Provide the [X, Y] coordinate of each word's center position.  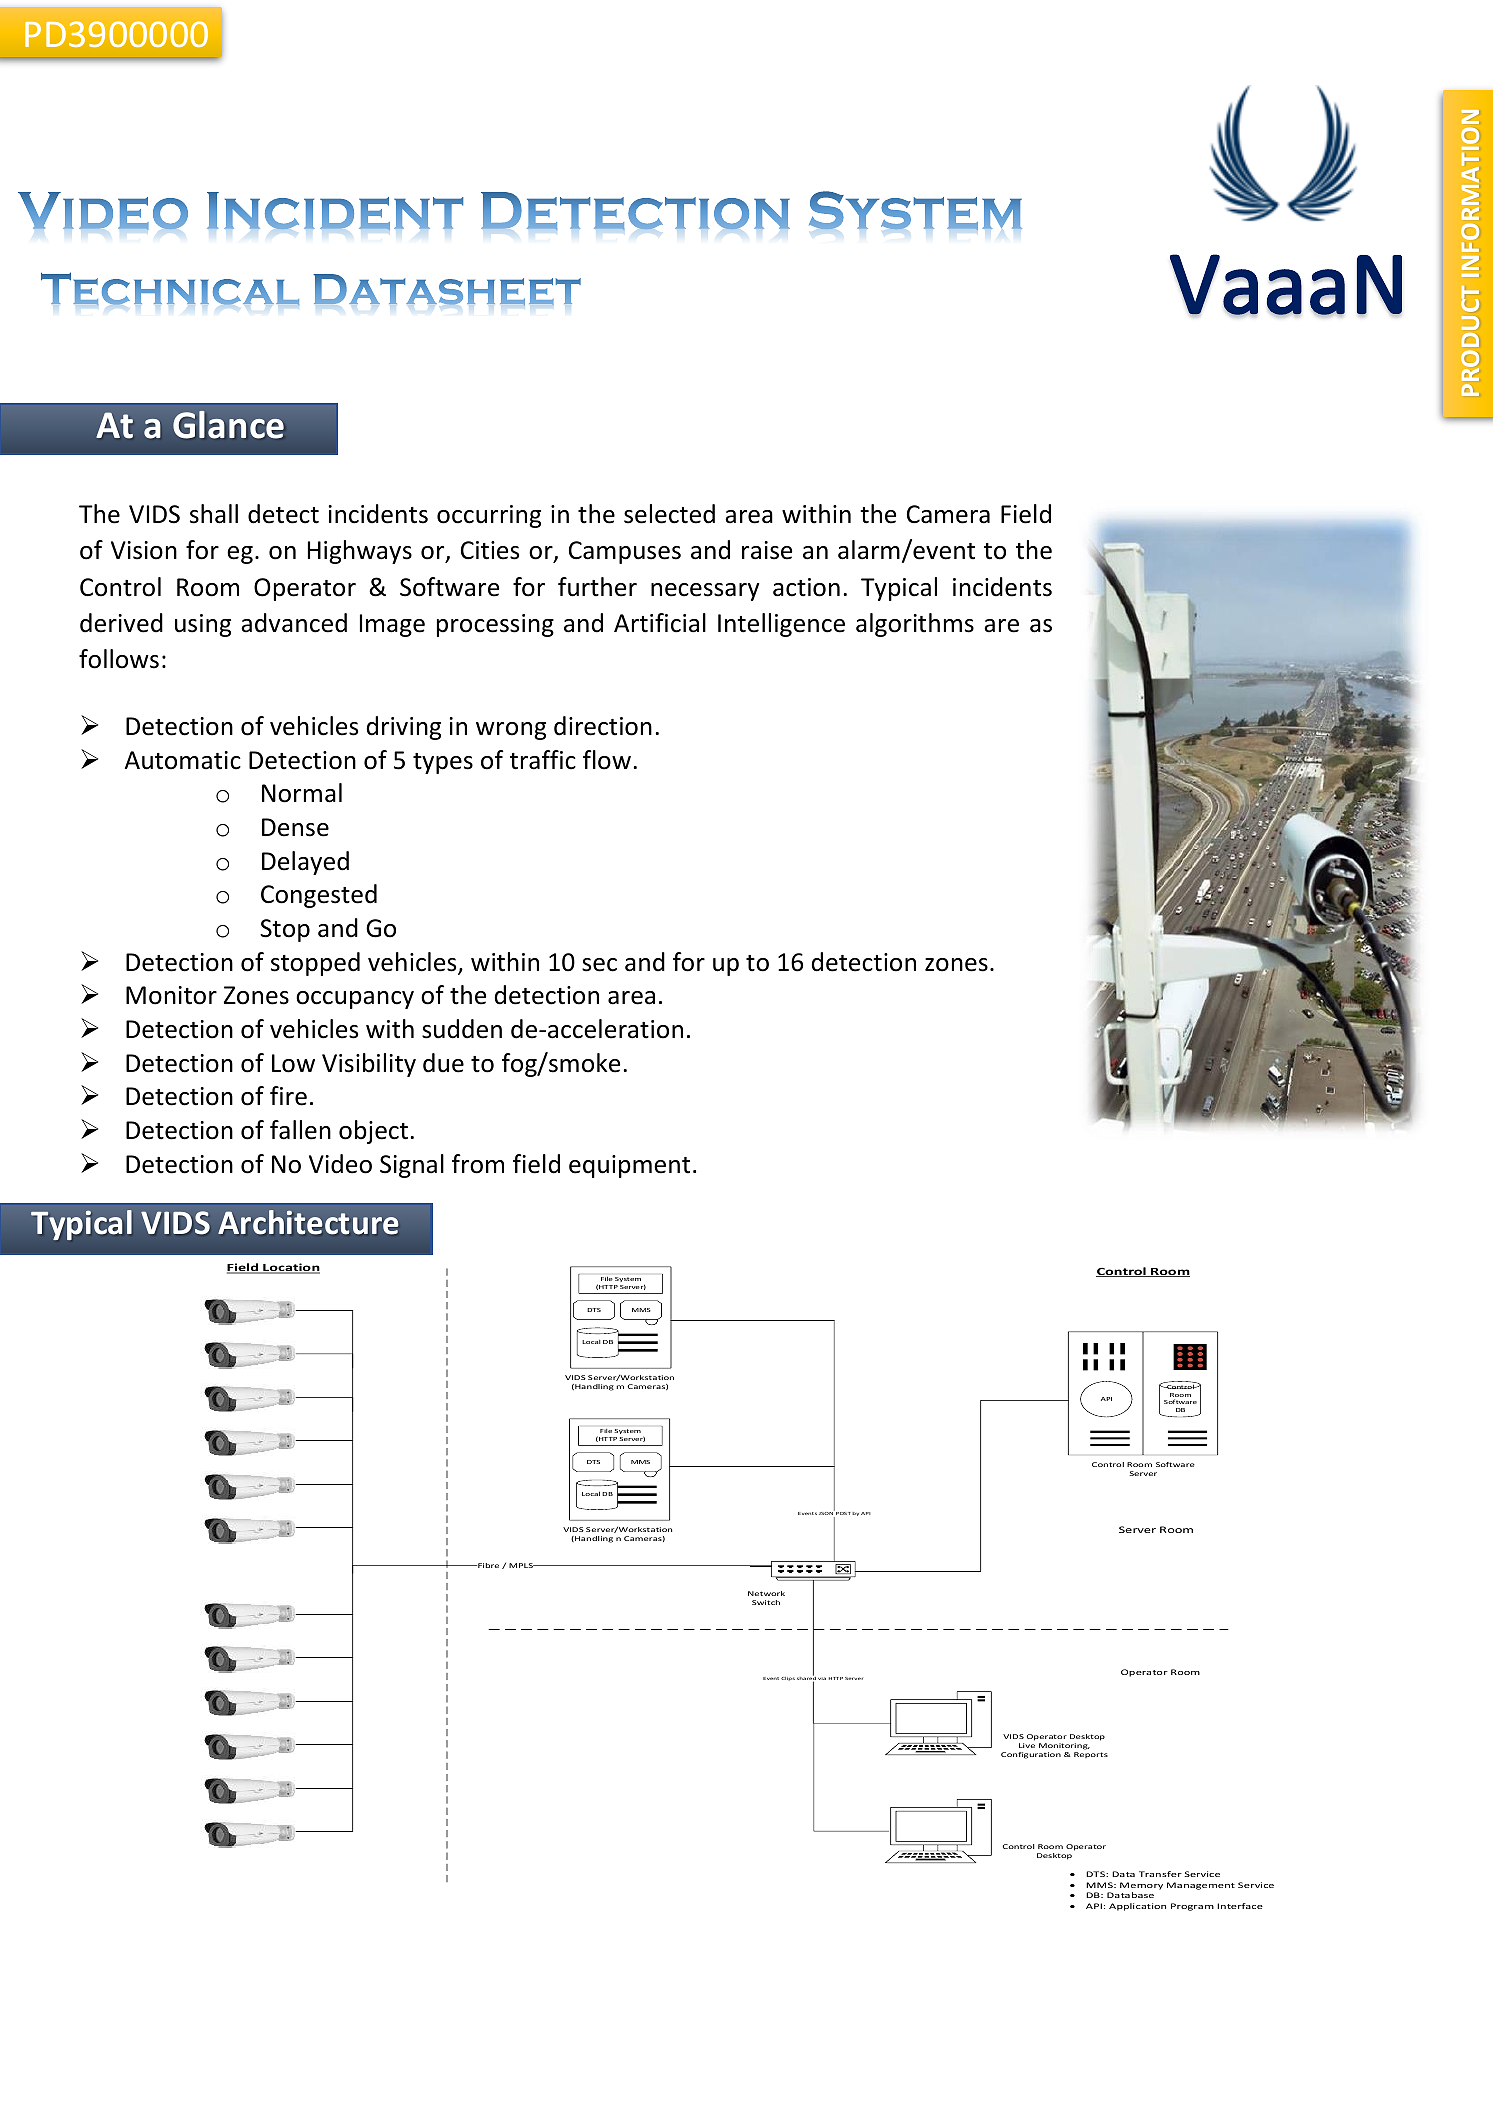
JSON [827, 1514]
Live [1027, 1745]
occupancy [355, 1000]
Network [766, 1593]
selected [669, 514]
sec [599, 965]
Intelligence [781, 625]
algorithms [915, 625]
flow [607, 760]
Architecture [308, 1222]
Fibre [487, 1565]
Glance [228, 424]
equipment [629, 1166]
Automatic [183, 760]
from [478, 1164]
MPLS [522, 1565]
